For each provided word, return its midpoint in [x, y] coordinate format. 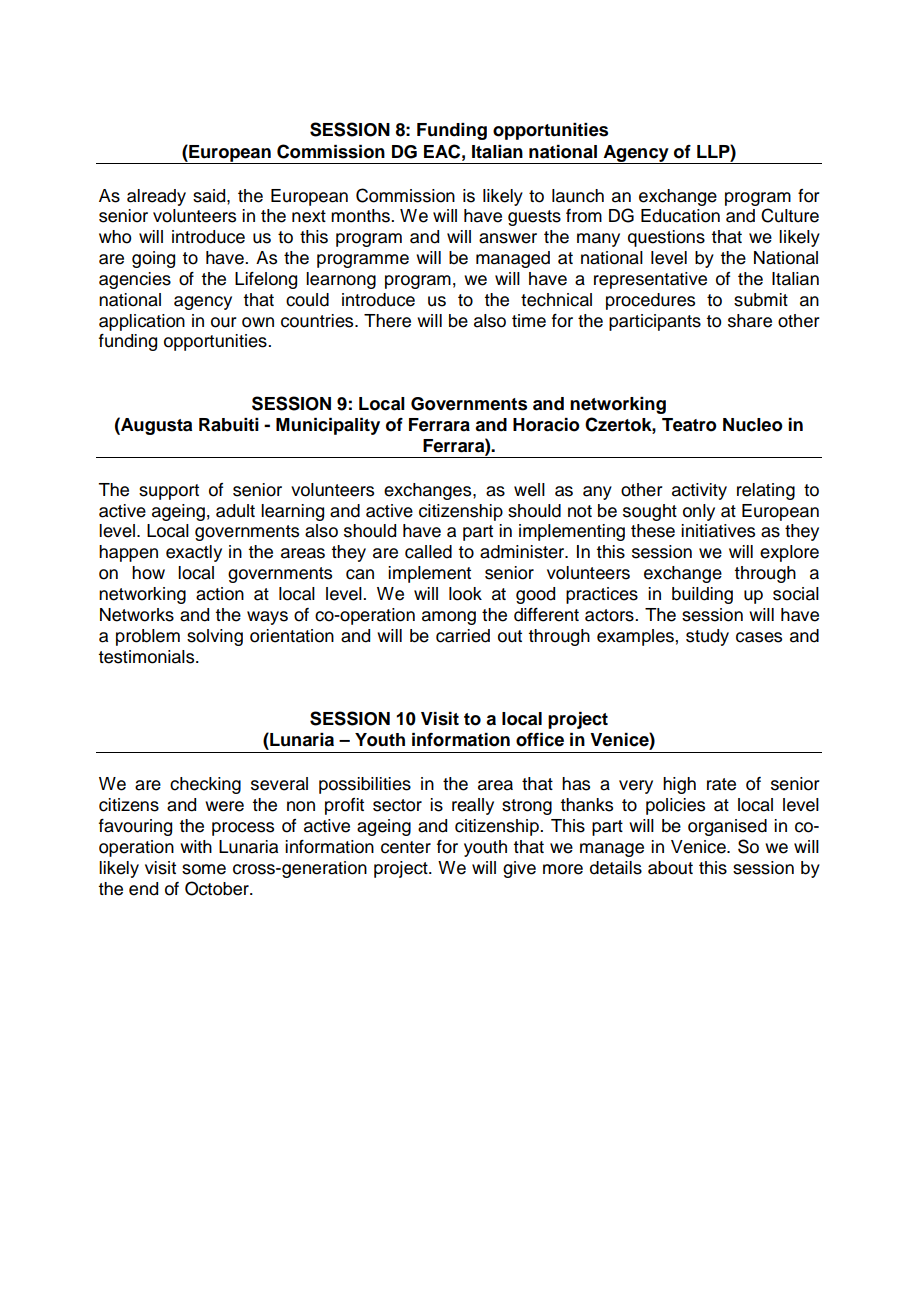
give [519, 869]
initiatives [718, 531]
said [210, 196]
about [670, 868]
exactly [194, 553]
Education [680, 216]
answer [508, 238]
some [204, 869]
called [428, 552]
